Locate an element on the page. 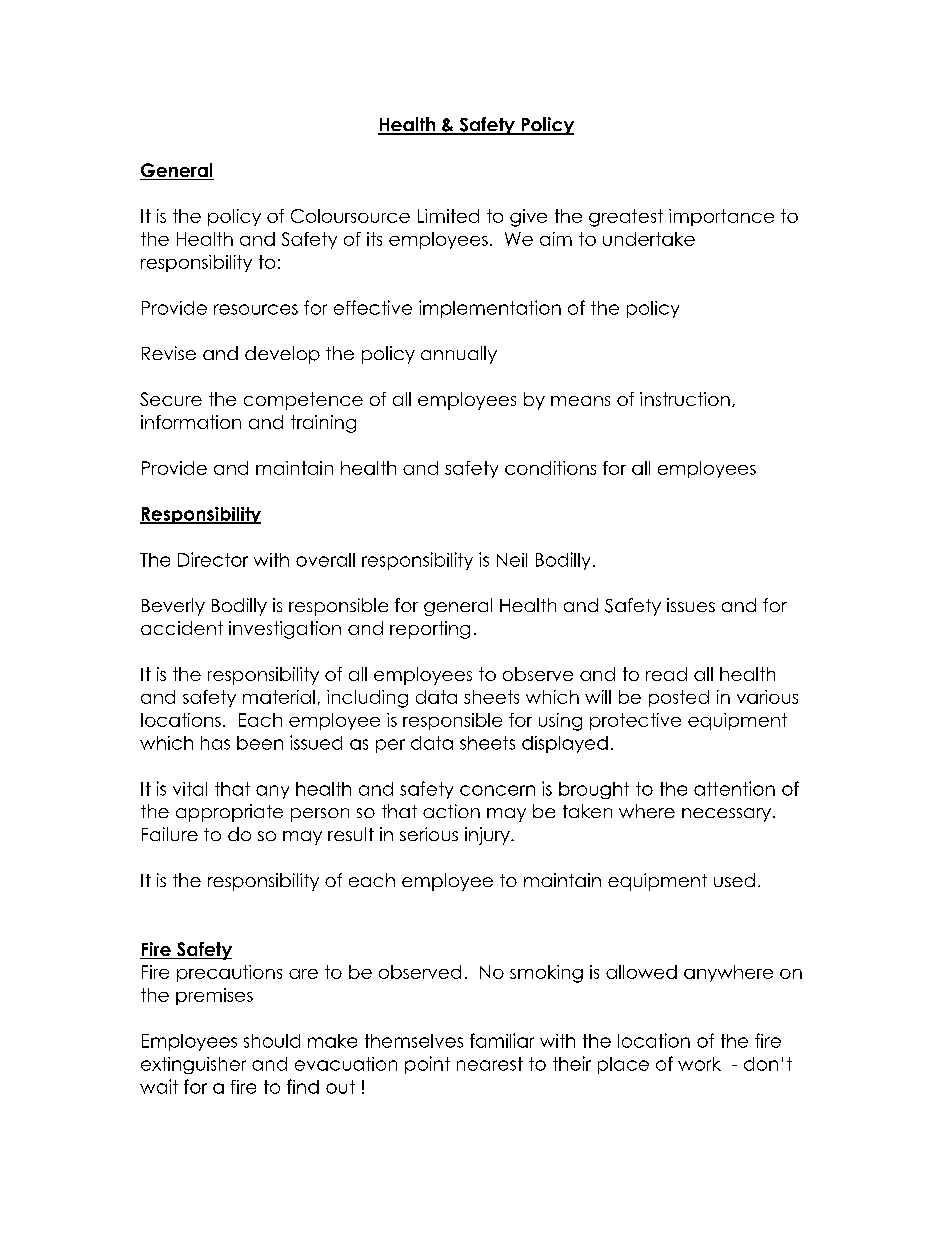 Image resolution: width=952 pixels, height=1233 pixels. resources is located at coordinates (256, 309).
